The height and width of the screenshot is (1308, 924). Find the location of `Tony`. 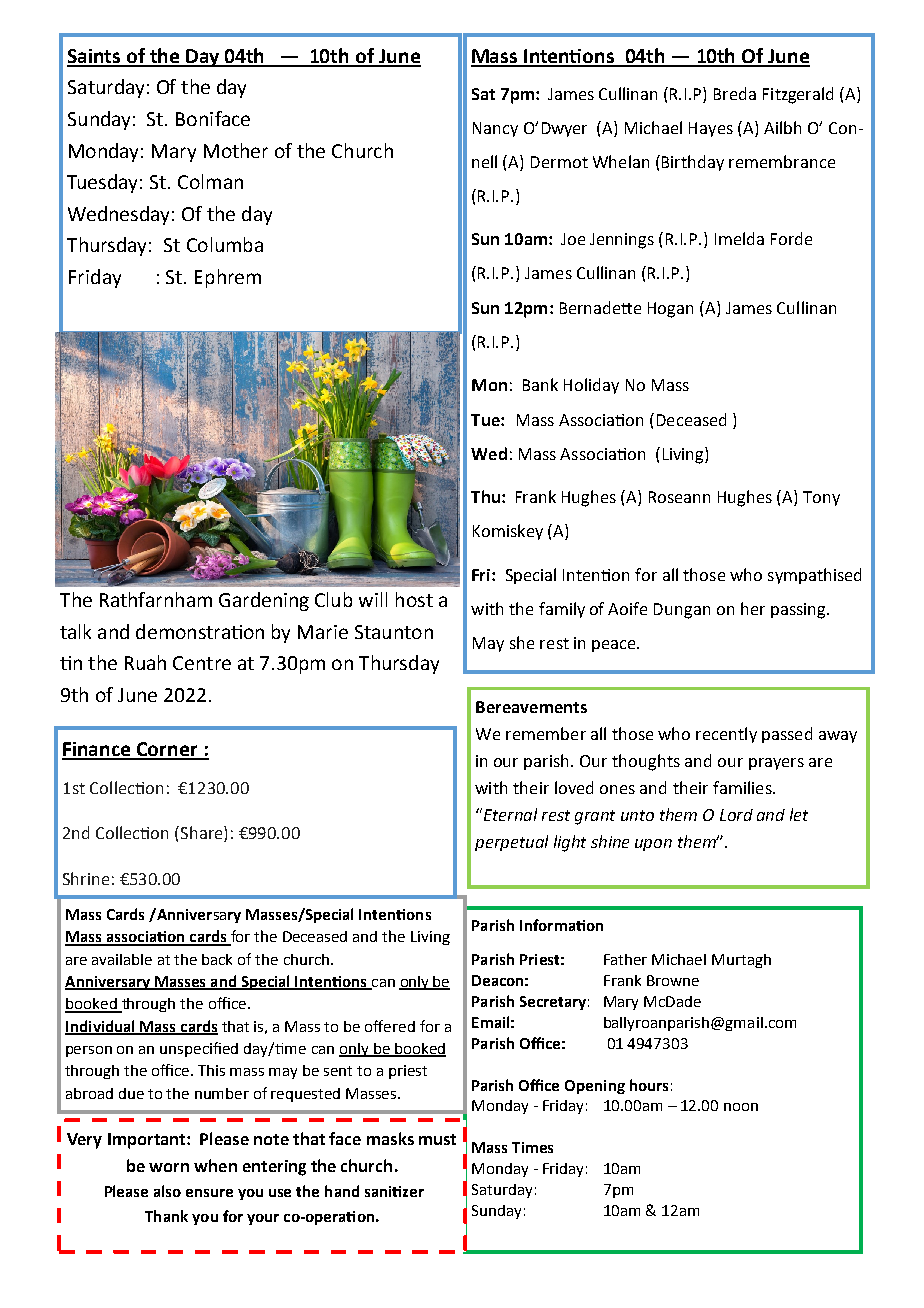

Tony is located at coordinates (821, 498).
